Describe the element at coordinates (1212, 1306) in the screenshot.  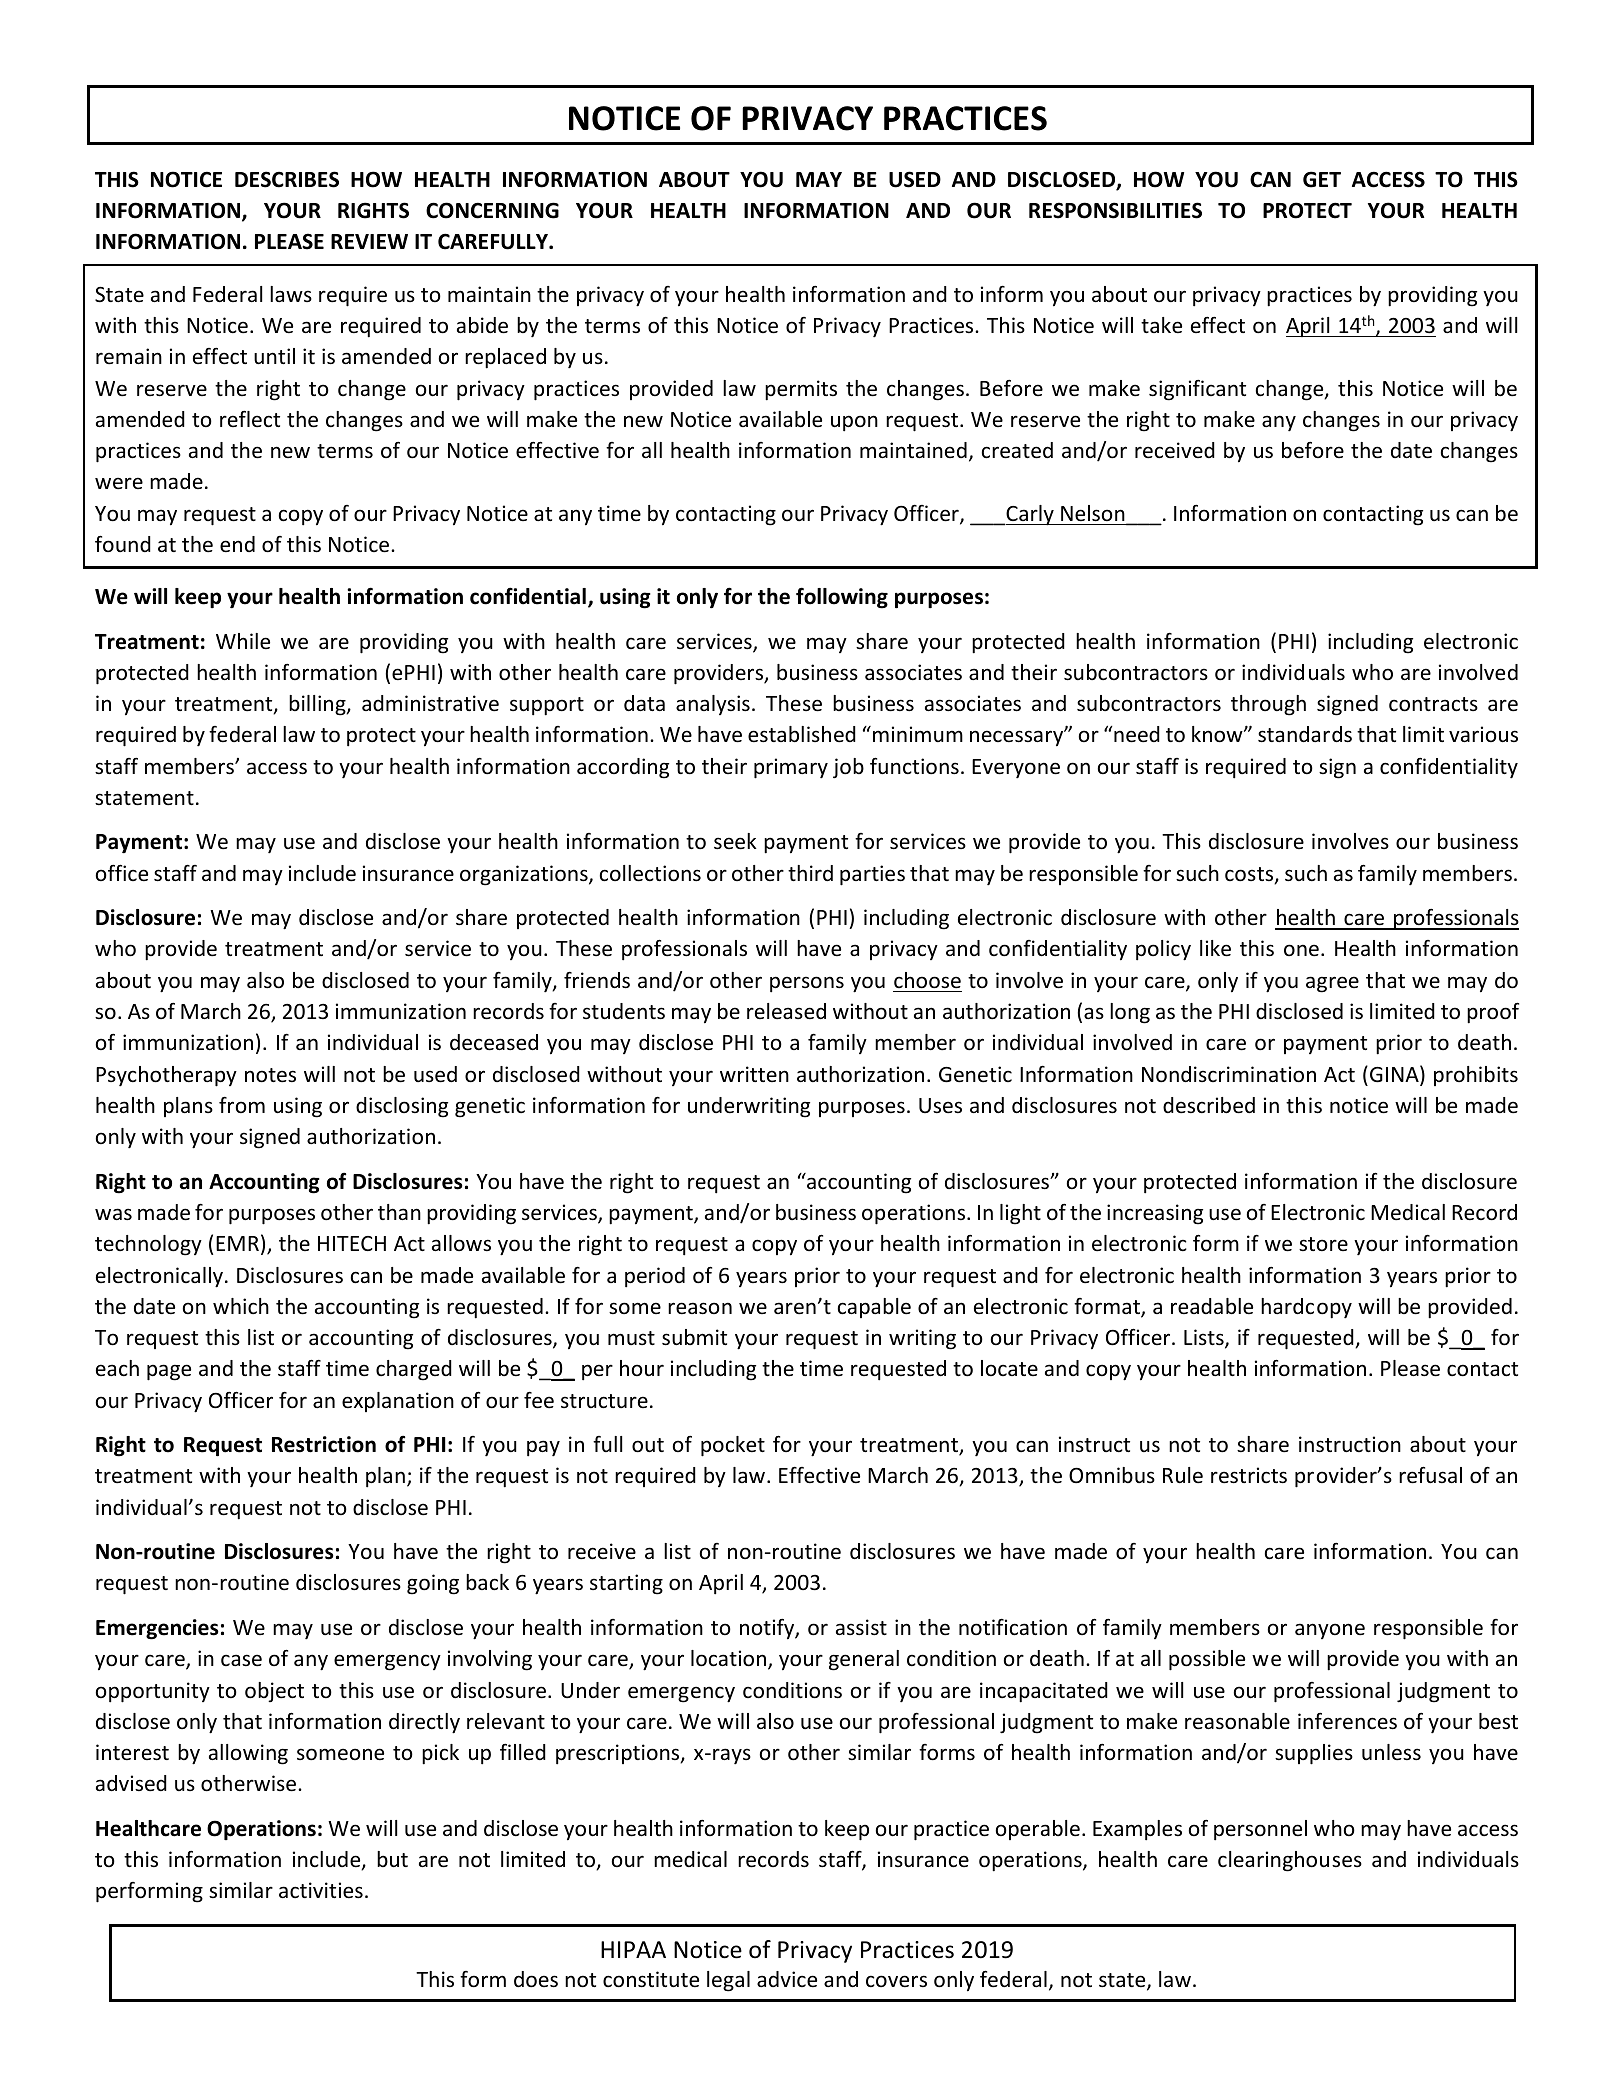
I see `readable` at that location.
